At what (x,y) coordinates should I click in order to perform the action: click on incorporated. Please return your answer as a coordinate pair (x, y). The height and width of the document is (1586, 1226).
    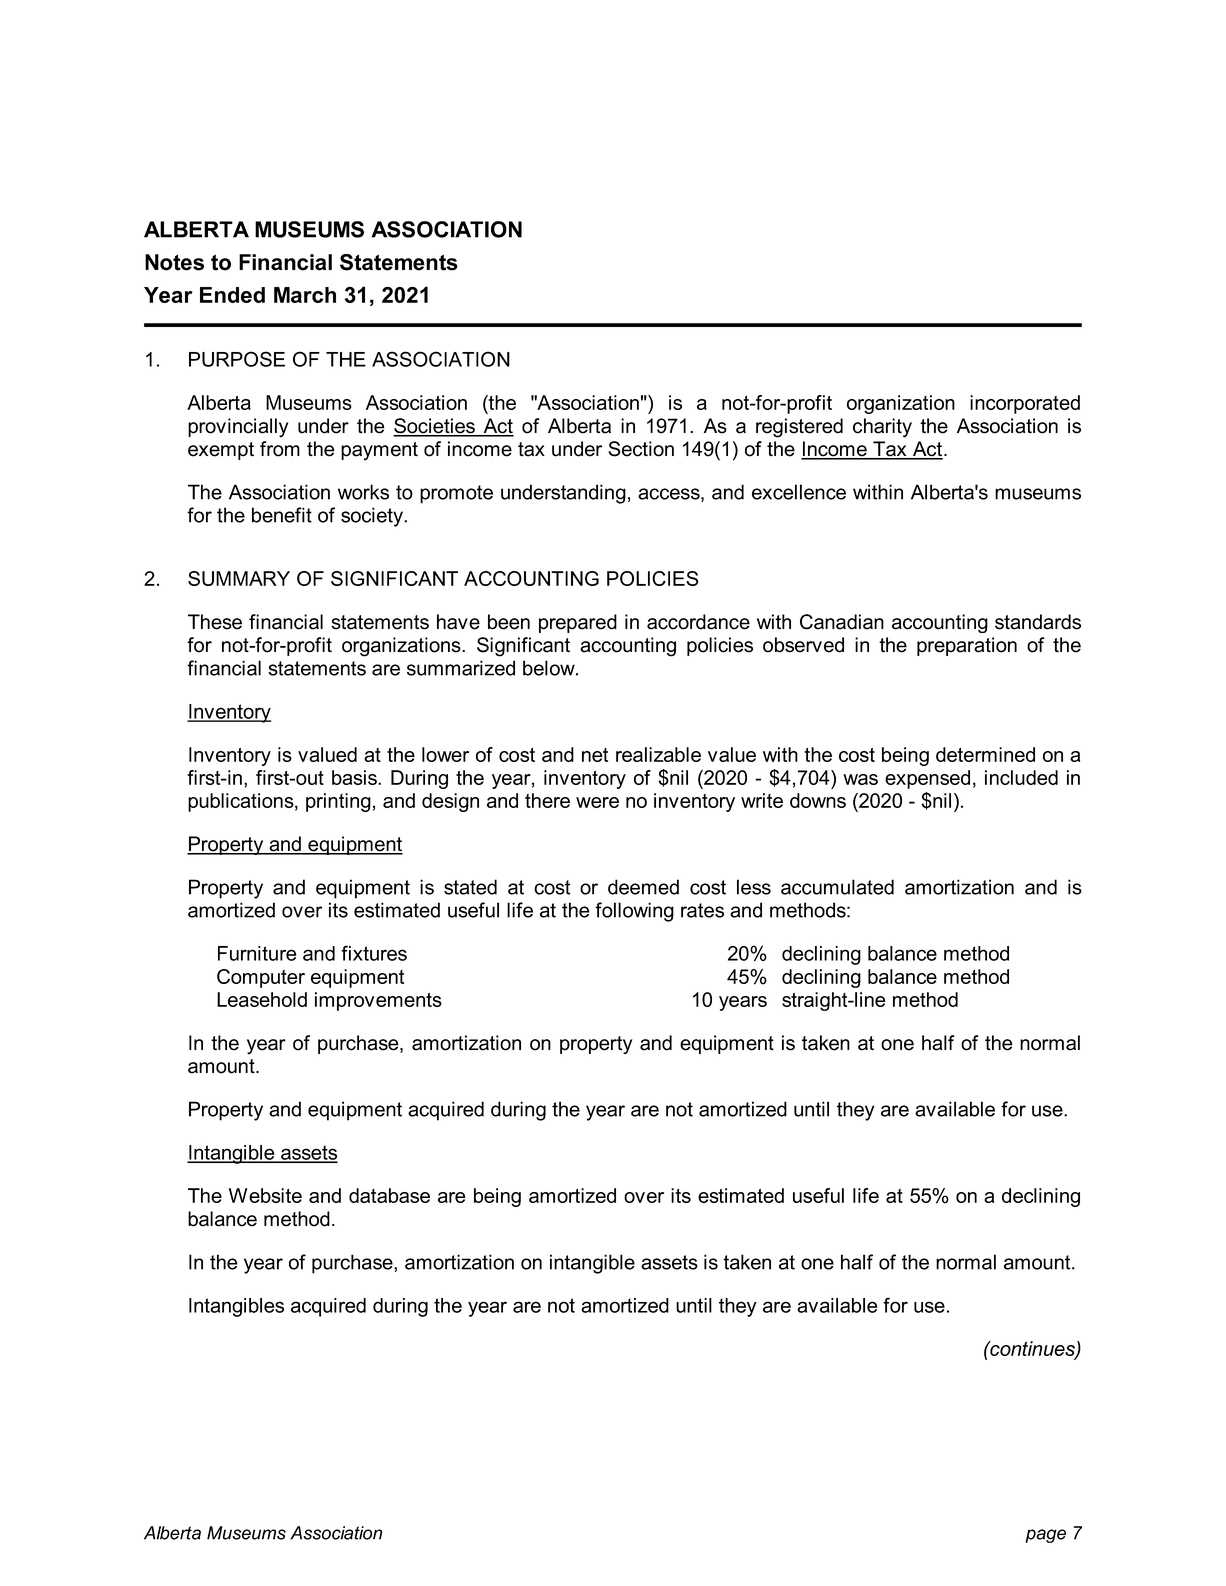
    Looking at the image, I should click on (1025, 404).
